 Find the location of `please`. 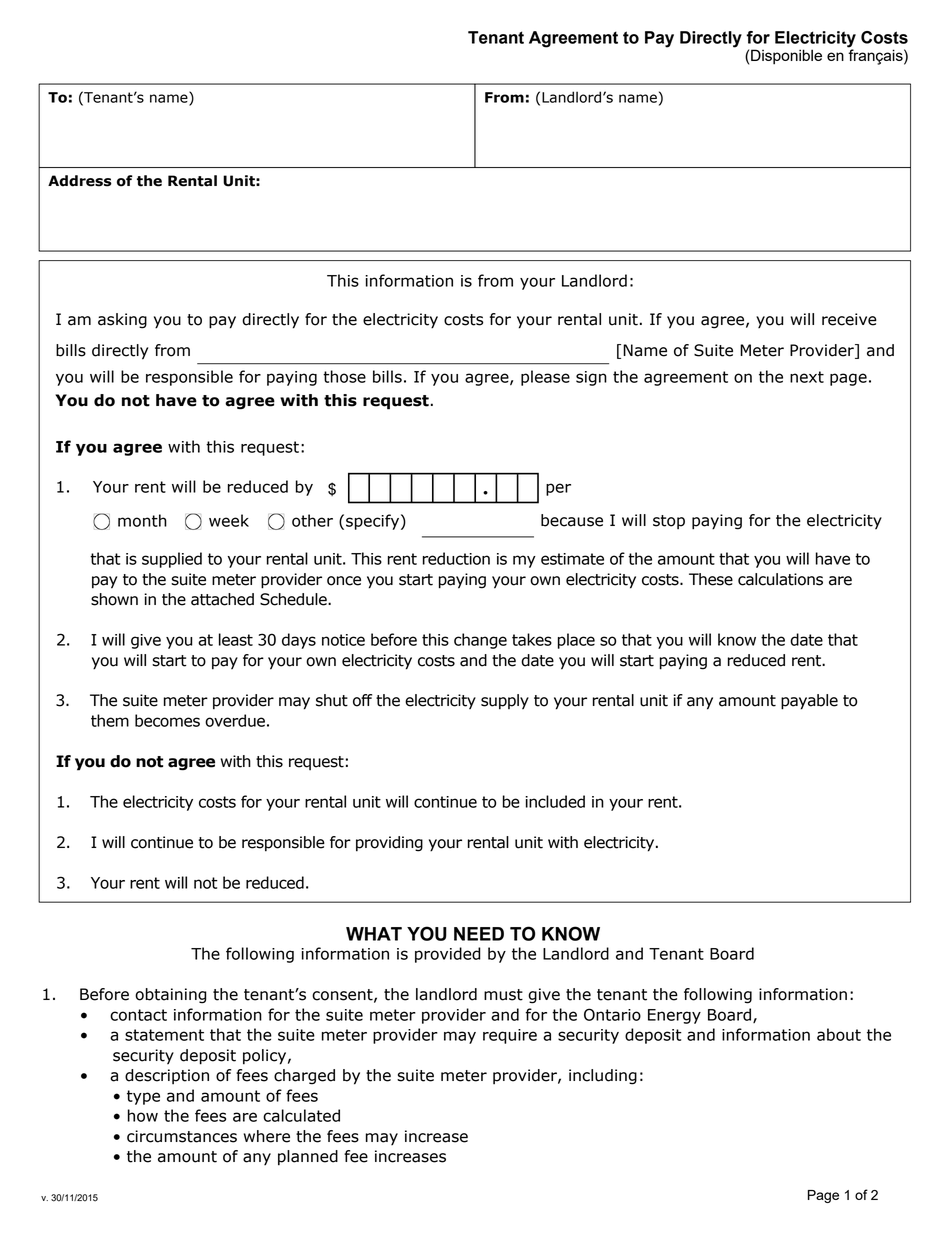

please is located at coordinates (545, 378).
